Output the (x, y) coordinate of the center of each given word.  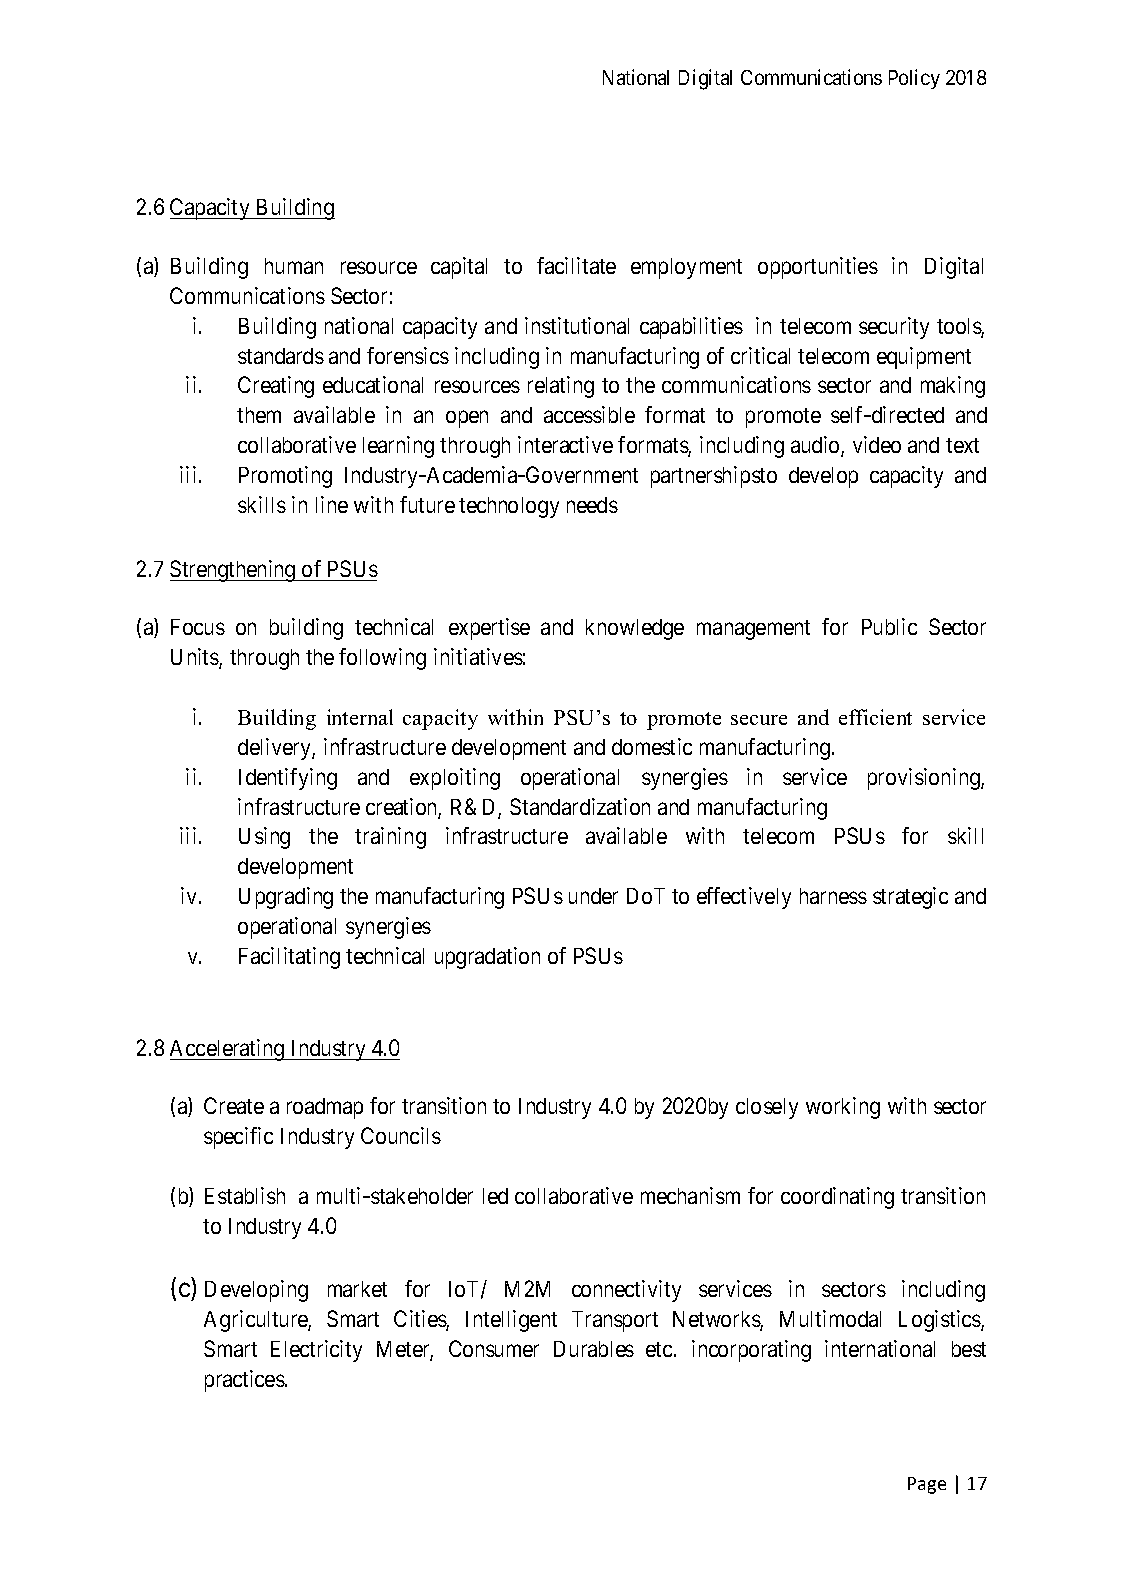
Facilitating (289, 958)
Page (927, 1485)
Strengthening (234, 571)
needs (592, 505)
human (294, 266)
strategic (910, 898)
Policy (914, 79)
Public (889, 626)
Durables (594, 1349)
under (593, 896)
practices (245, 1381)
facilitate (576, 265)
